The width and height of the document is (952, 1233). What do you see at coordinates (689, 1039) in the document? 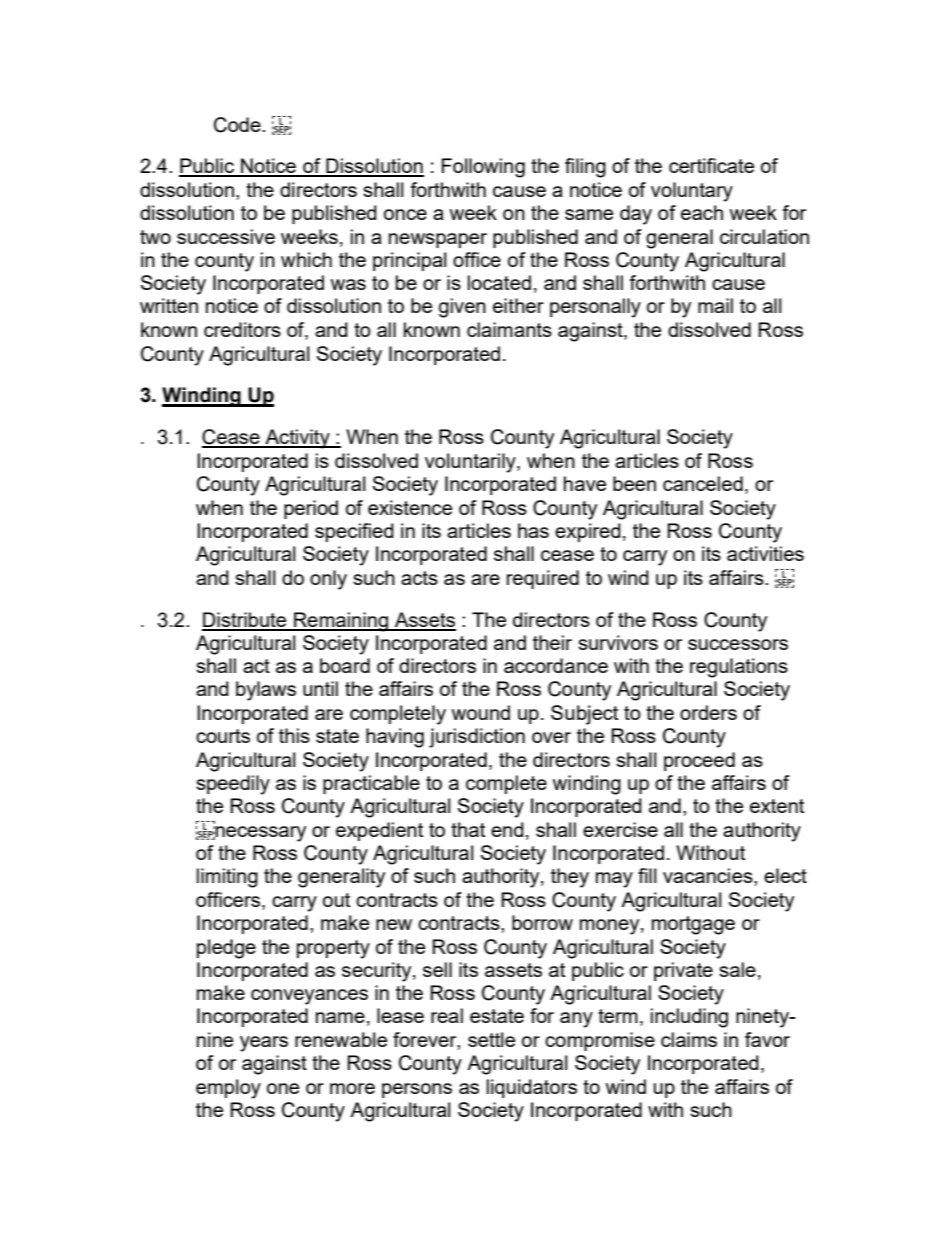
I see `claims` at bounding box center [689, 1039].
